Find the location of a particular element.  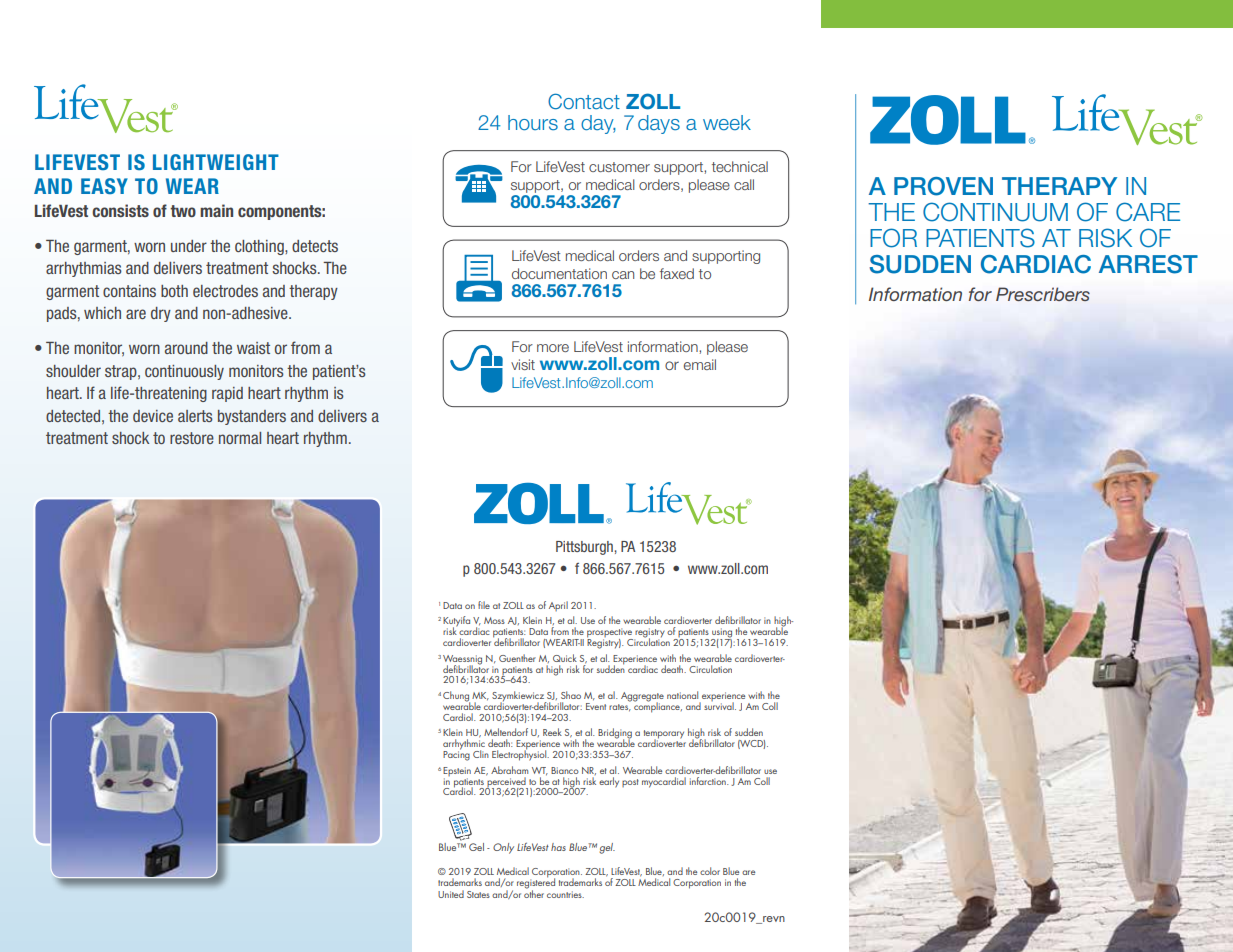

United is located at coordinates (451, 894).
